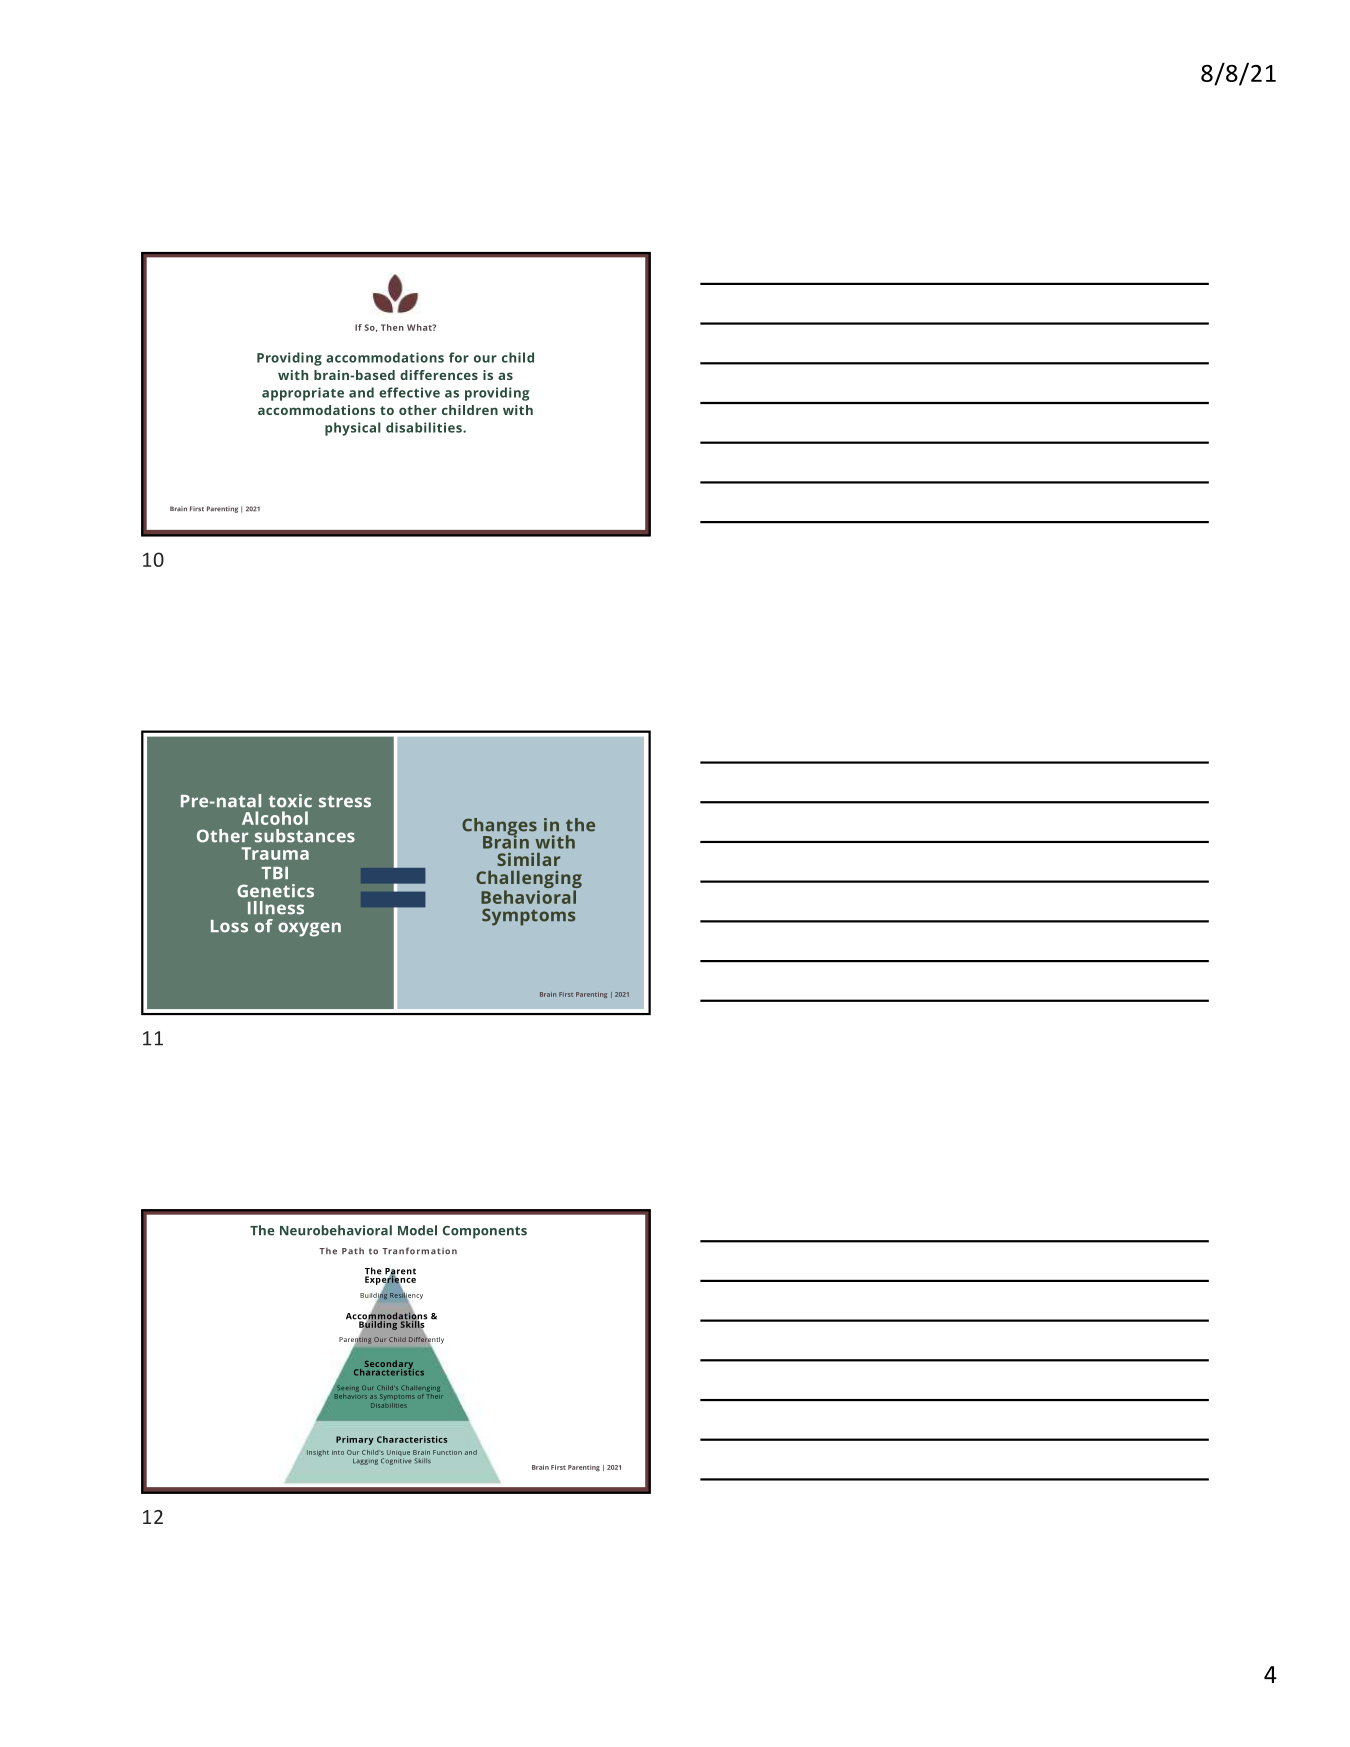  Describe the element at coordinates (275, 891) in the screenshot. I see `Genetics` at that location.
